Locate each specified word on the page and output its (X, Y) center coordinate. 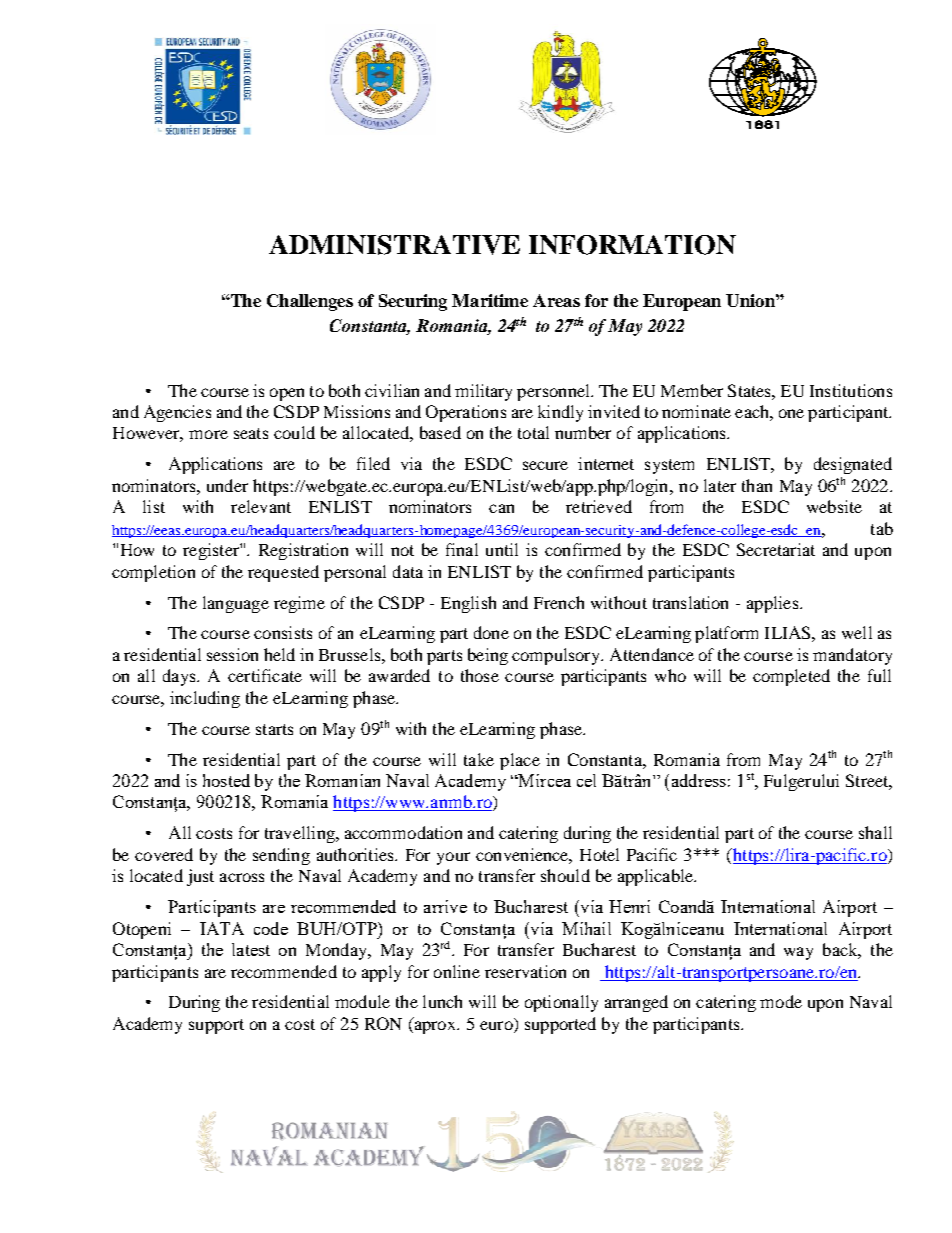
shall (875, 832)
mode (781, 1001)
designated (853, 465)
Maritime (490, 300)
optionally (561, 1003)
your (453, 858)
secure (545, 465)
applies (774, 604)
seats (251, 433)
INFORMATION (632, 245)
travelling (301, 834)
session (232, 654)
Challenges (310, 302)
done (491, 632)
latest (251, 949)
